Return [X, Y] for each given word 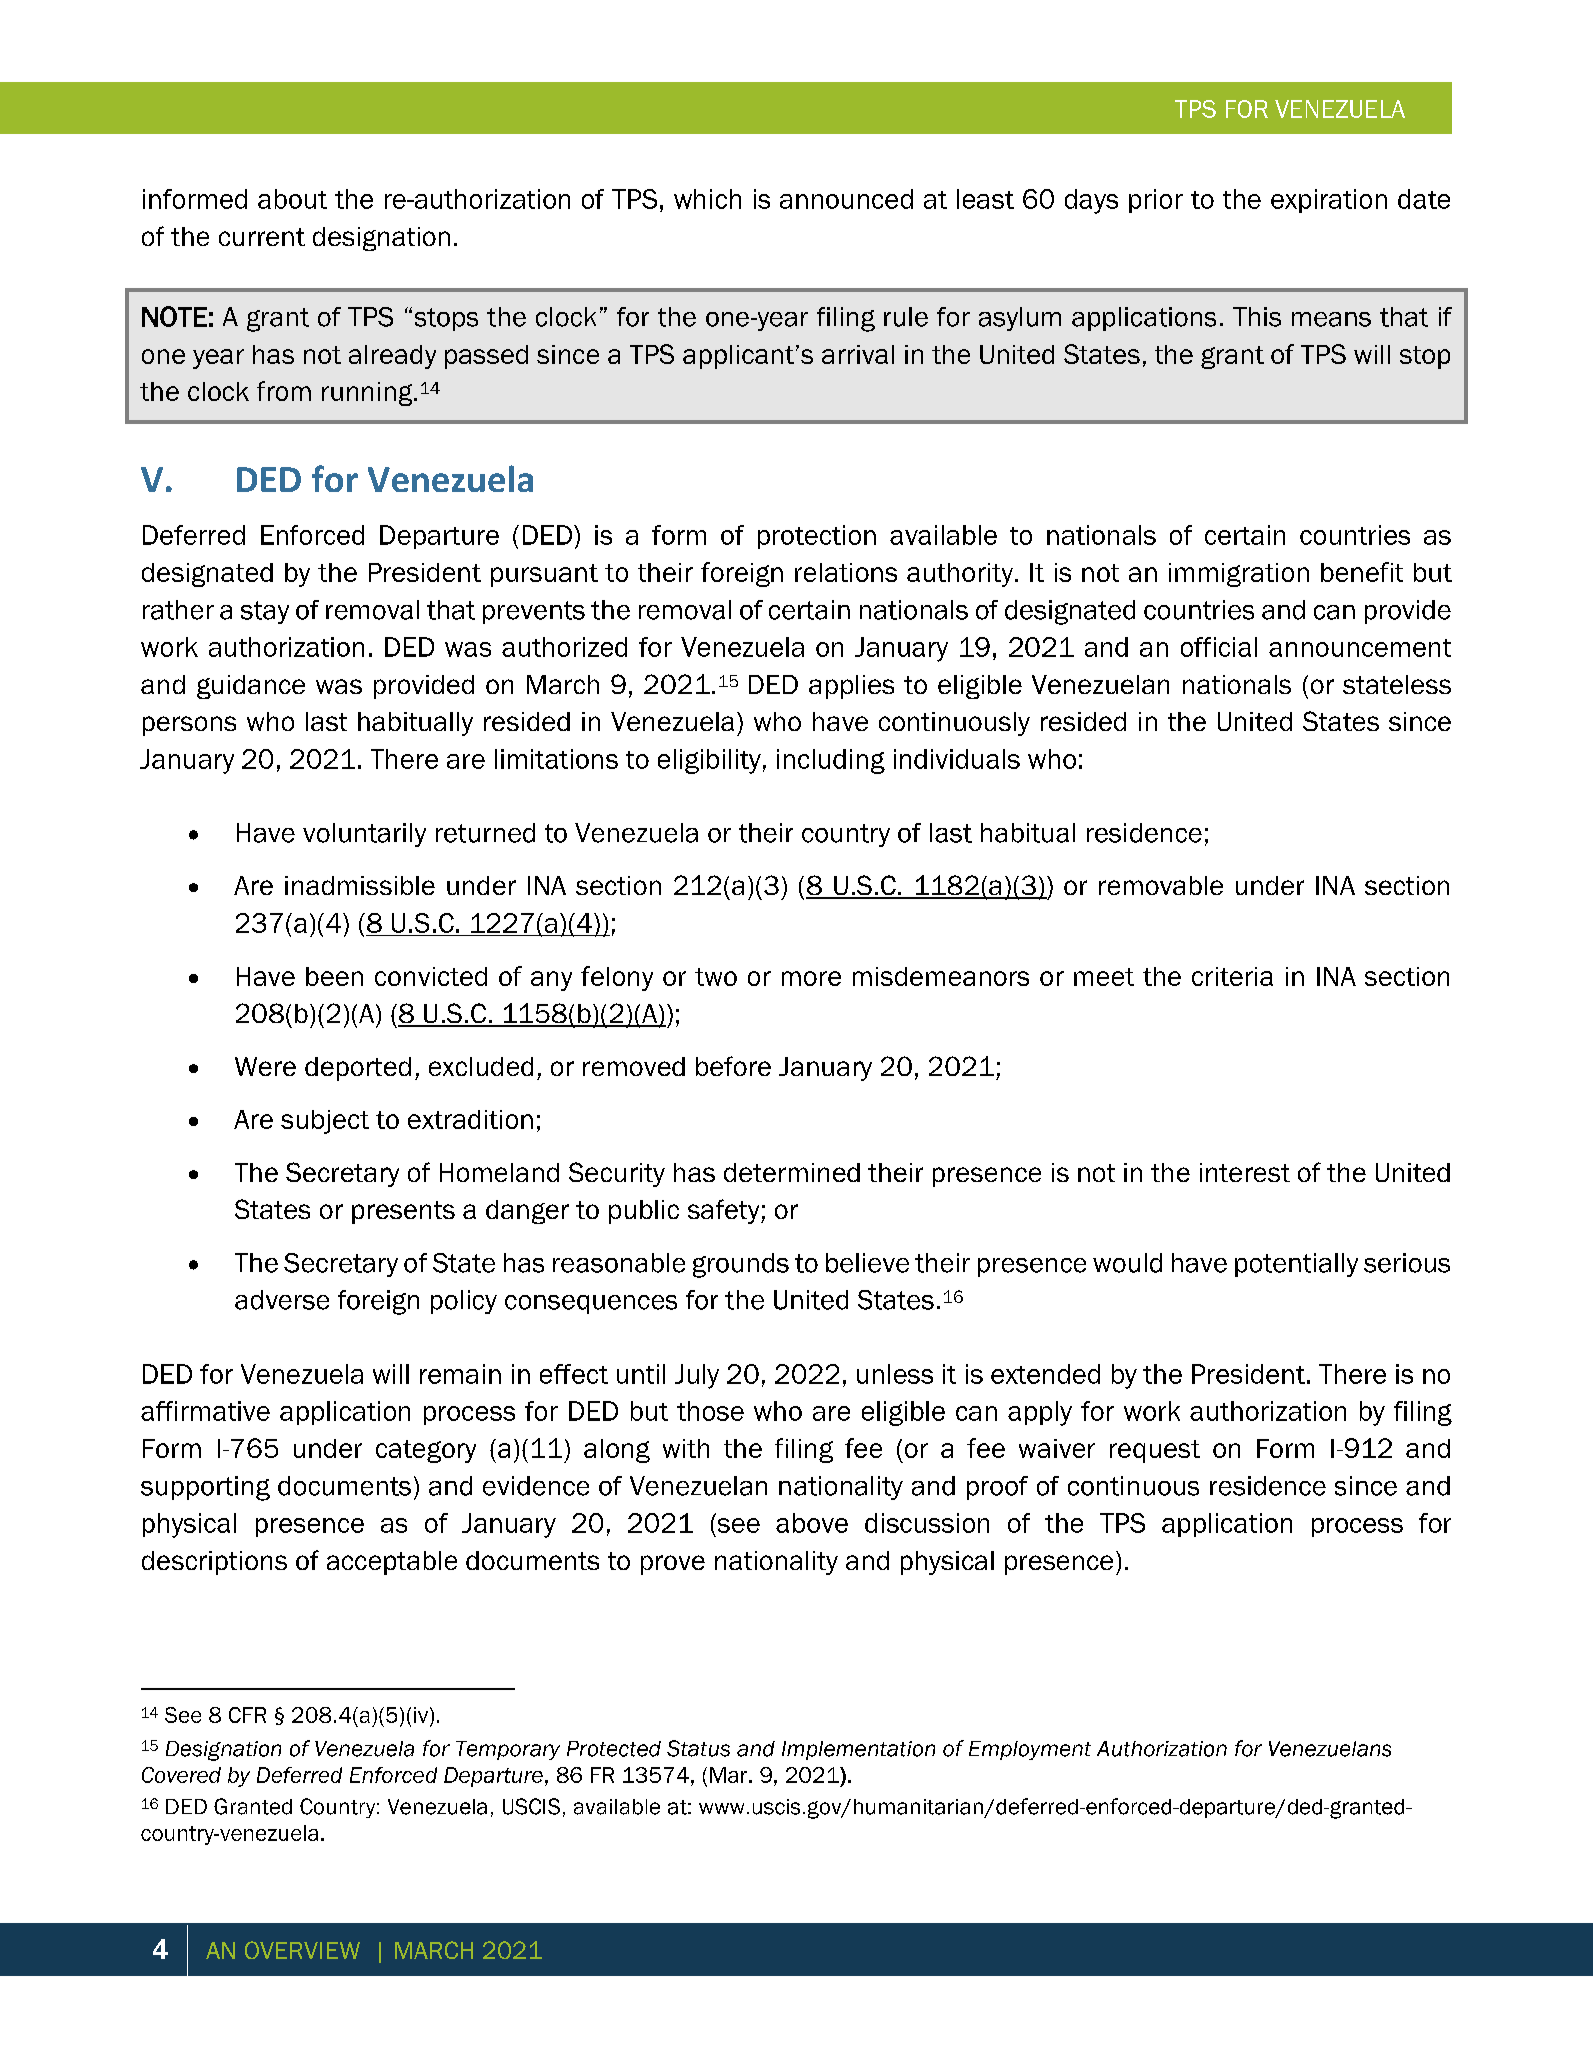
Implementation [858, 1750]
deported [358, 1069]
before [733, 1066]
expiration [1329, 201]
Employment [1030, 1750]
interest [1245, 1172]
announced [846, 199]
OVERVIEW [302, 1950]
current [262, 237]
